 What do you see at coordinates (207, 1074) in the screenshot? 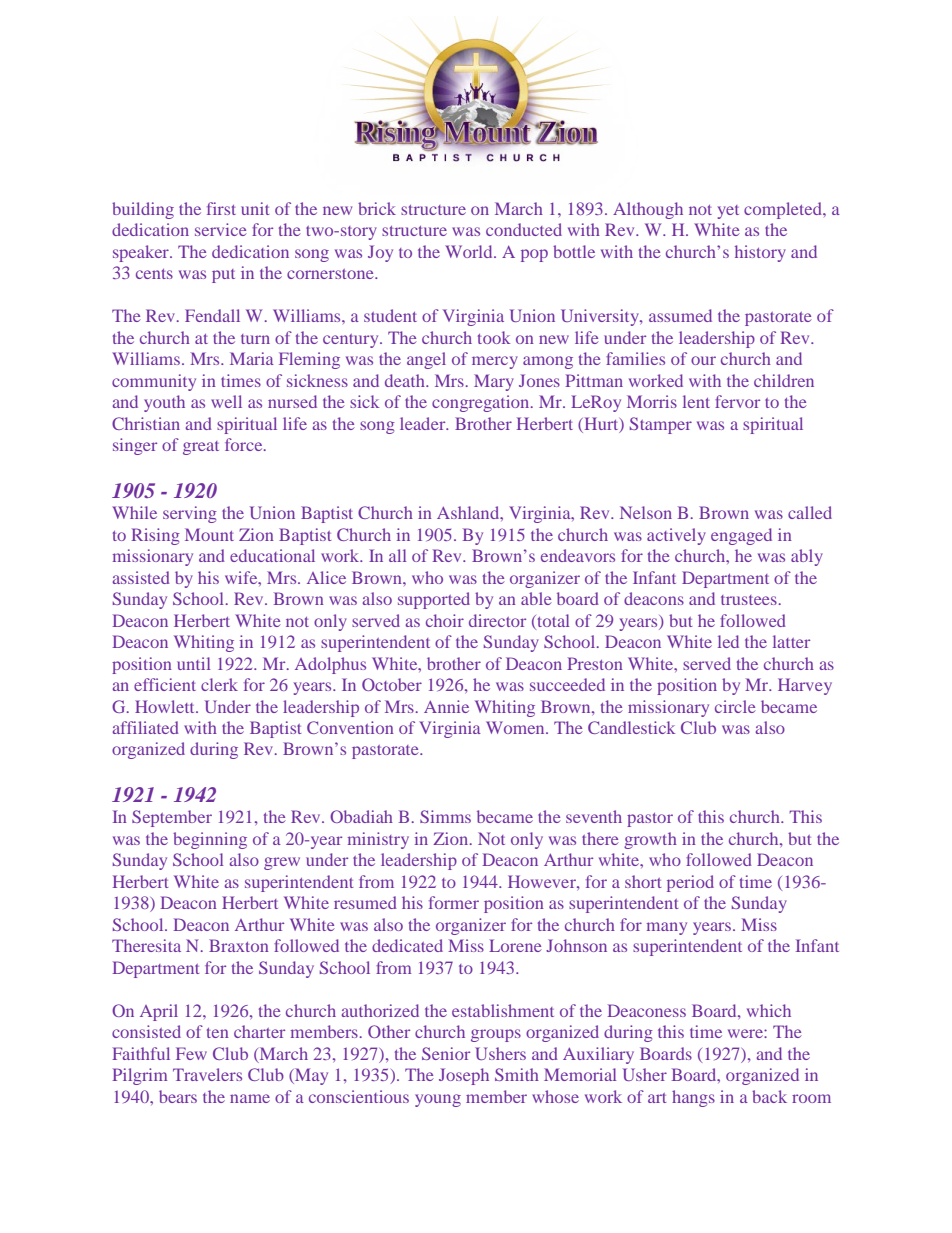
I see `Travelers` at bounding box center [207, 1074].
